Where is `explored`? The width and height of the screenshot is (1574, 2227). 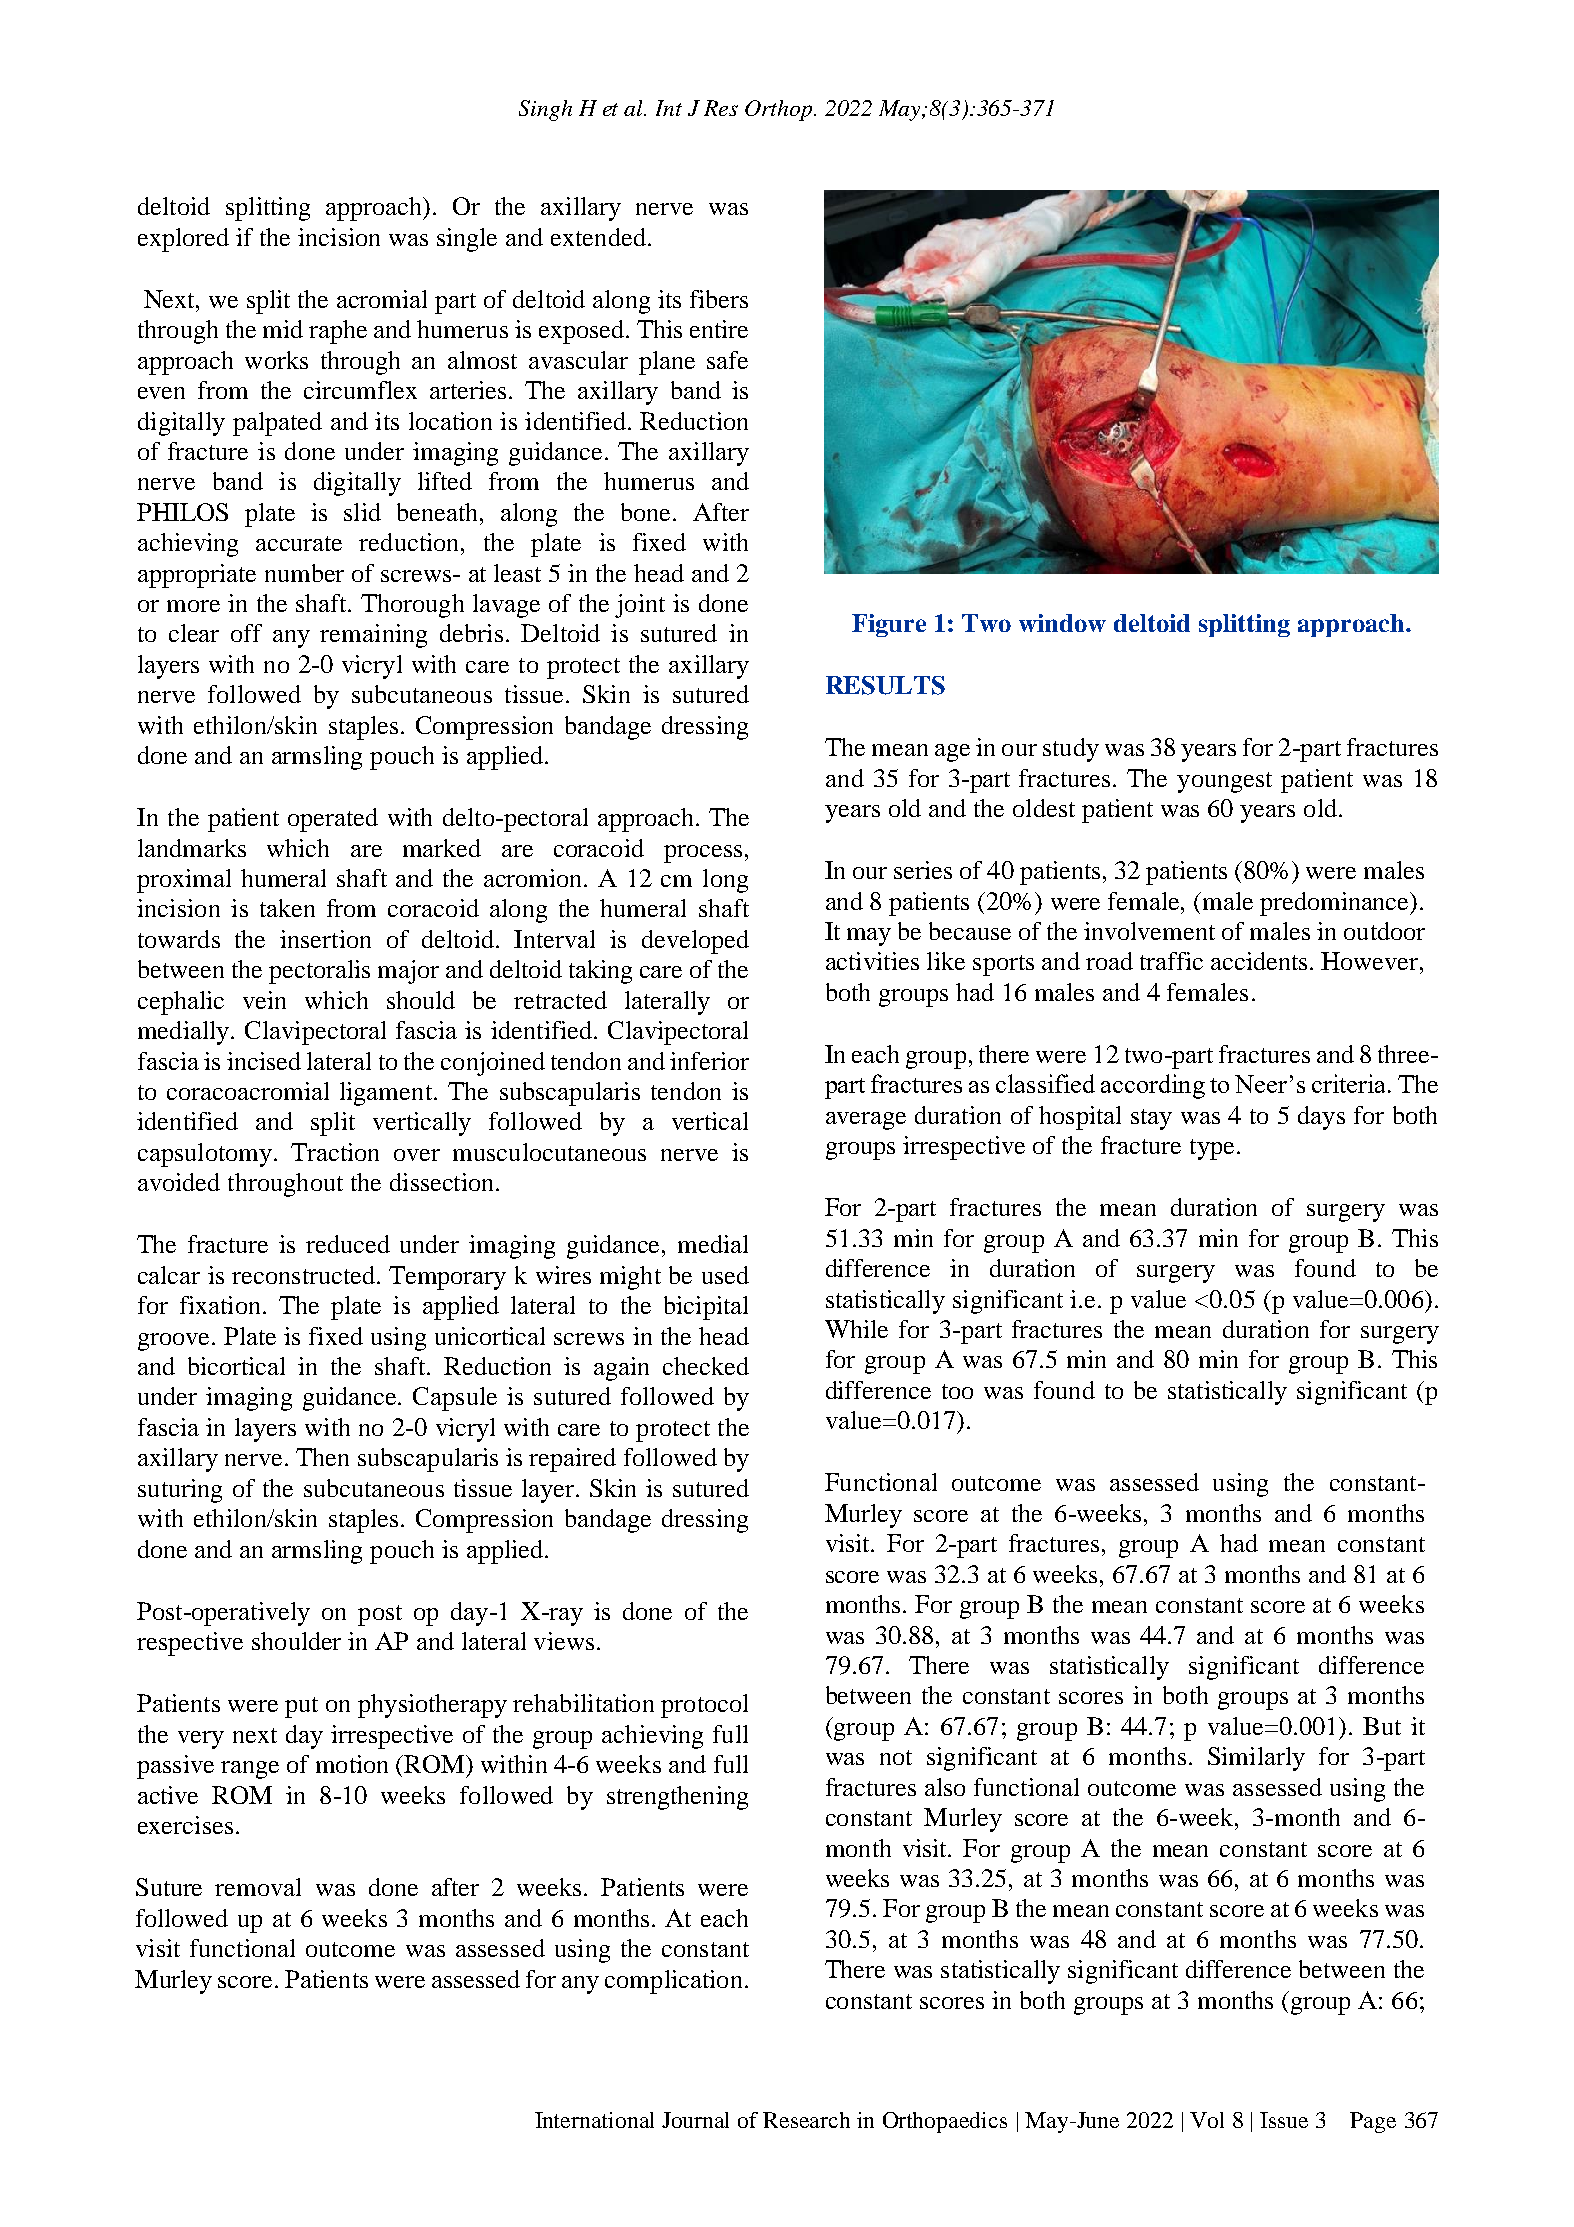
explored is located at coordinates (183, 240).
